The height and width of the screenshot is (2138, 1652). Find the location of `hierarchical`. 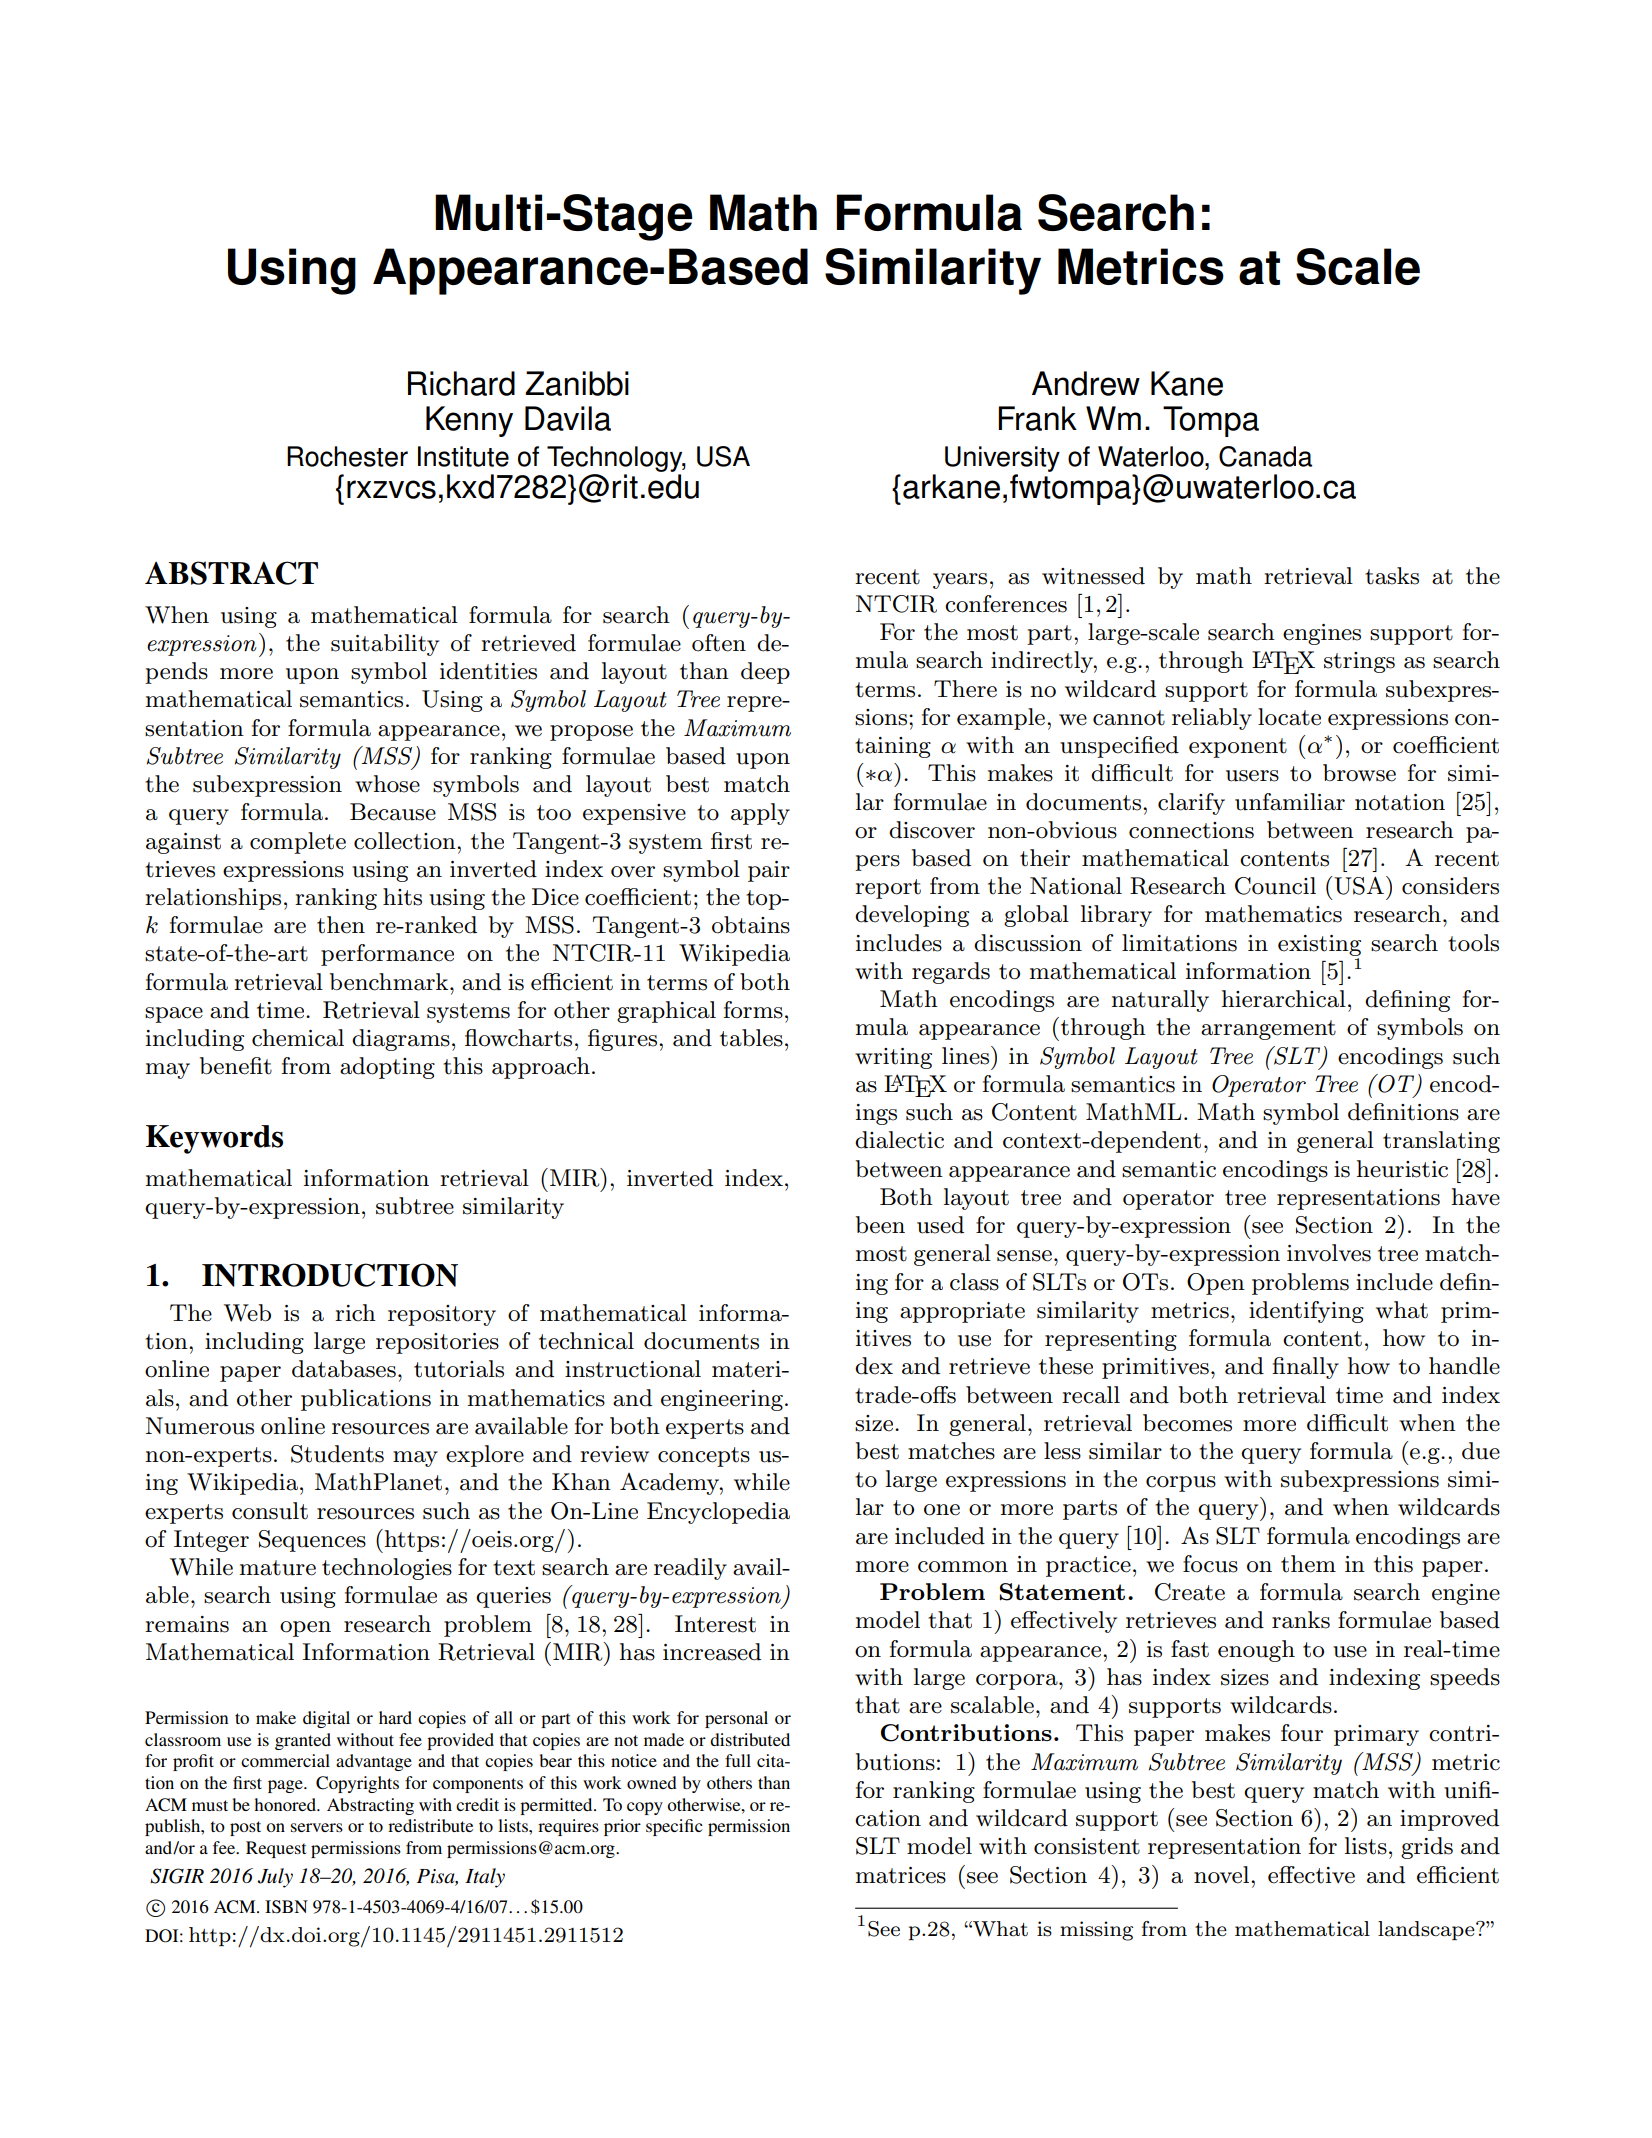

hierarchical is located at coordinates (1284, 999).
